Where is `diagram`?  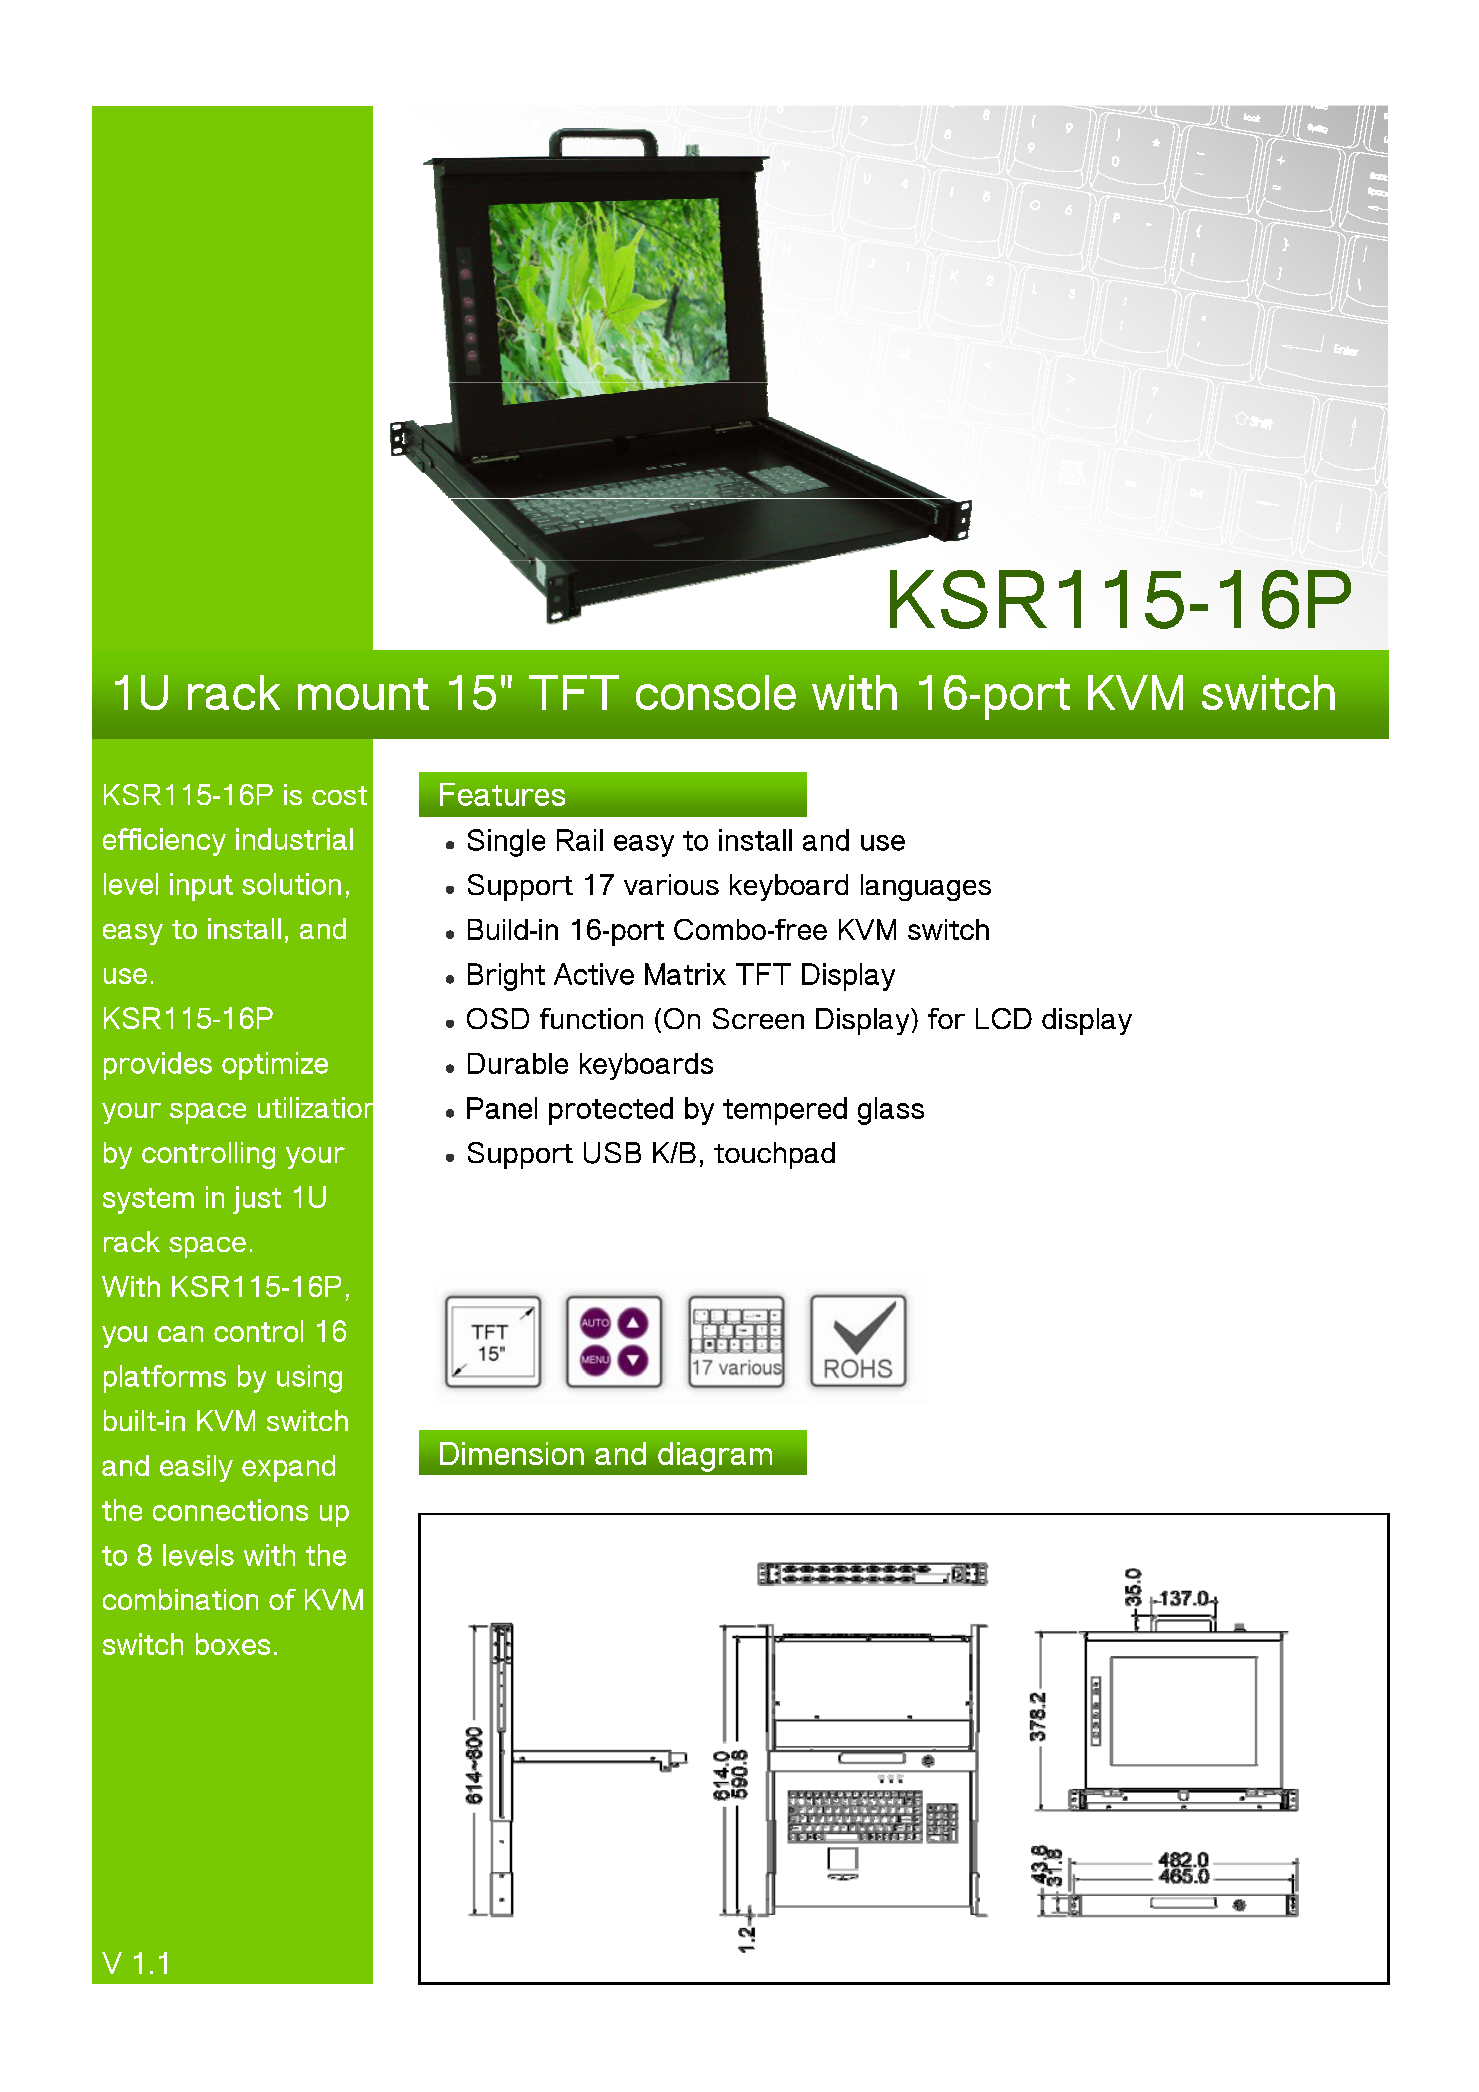 diagram is located at coordinates (715, 1457).
